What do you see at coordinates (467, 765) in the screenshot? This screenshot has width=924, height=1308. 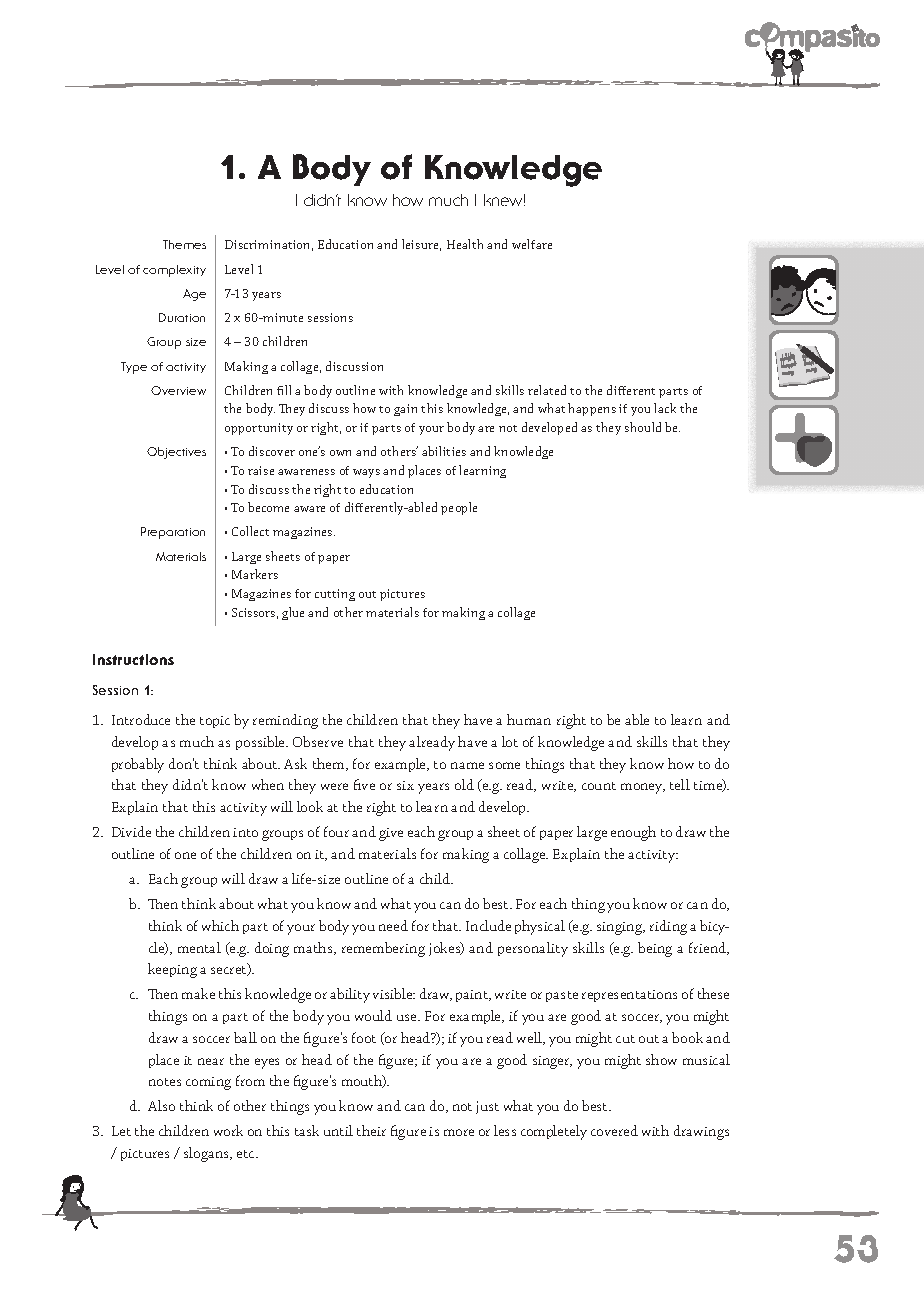 I see `name` at bounding box center [467, 765].
